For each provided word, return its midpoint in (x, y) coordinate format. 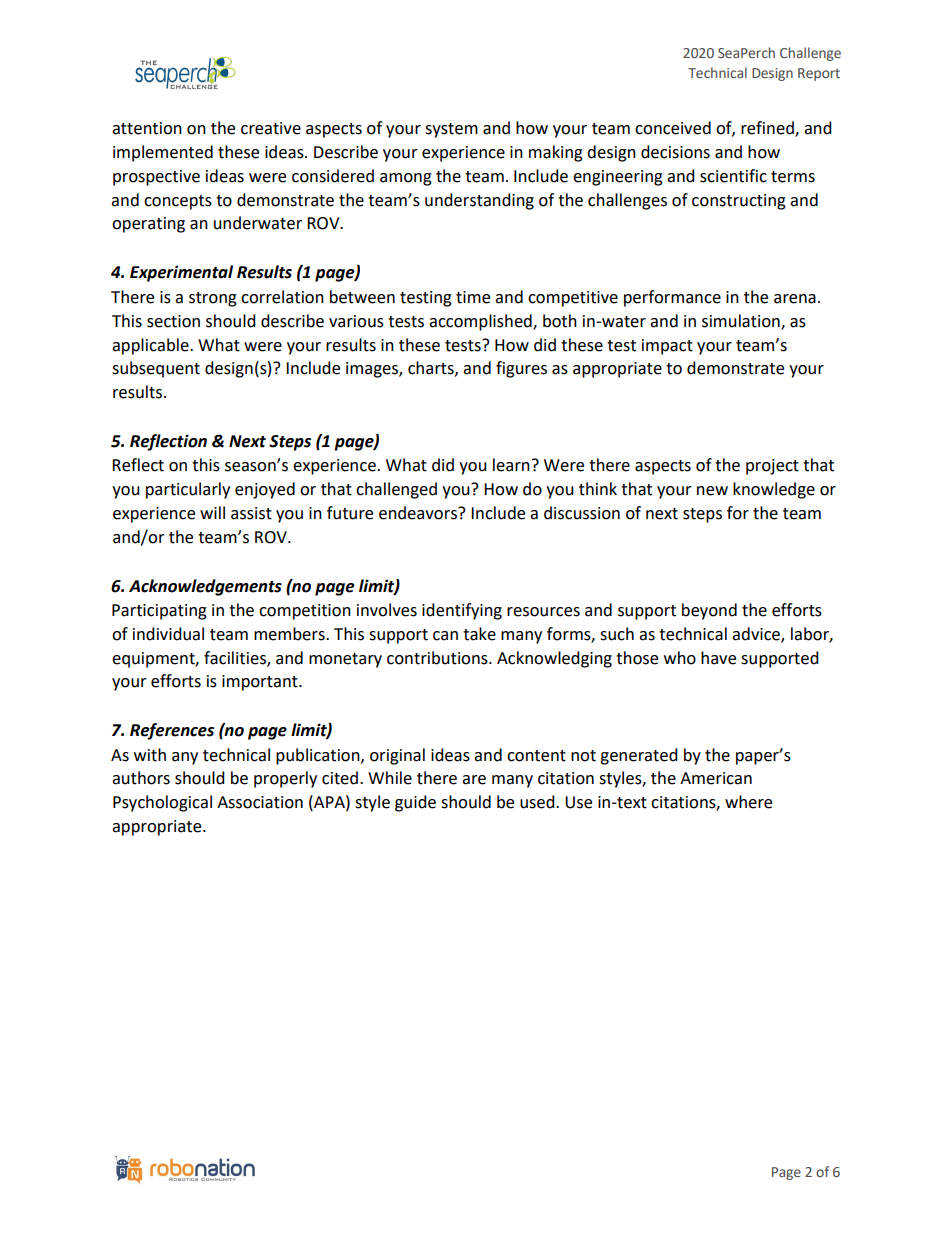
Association (260, 802)
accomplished (481, 322)
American (716, 778)
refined (768, 129)
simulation (742, 321)
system (451, 130)
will (212, 512)
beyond (709, 611)
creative (271, 128)
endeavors (419, 513)
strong (213, 299)
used (538, 802)
